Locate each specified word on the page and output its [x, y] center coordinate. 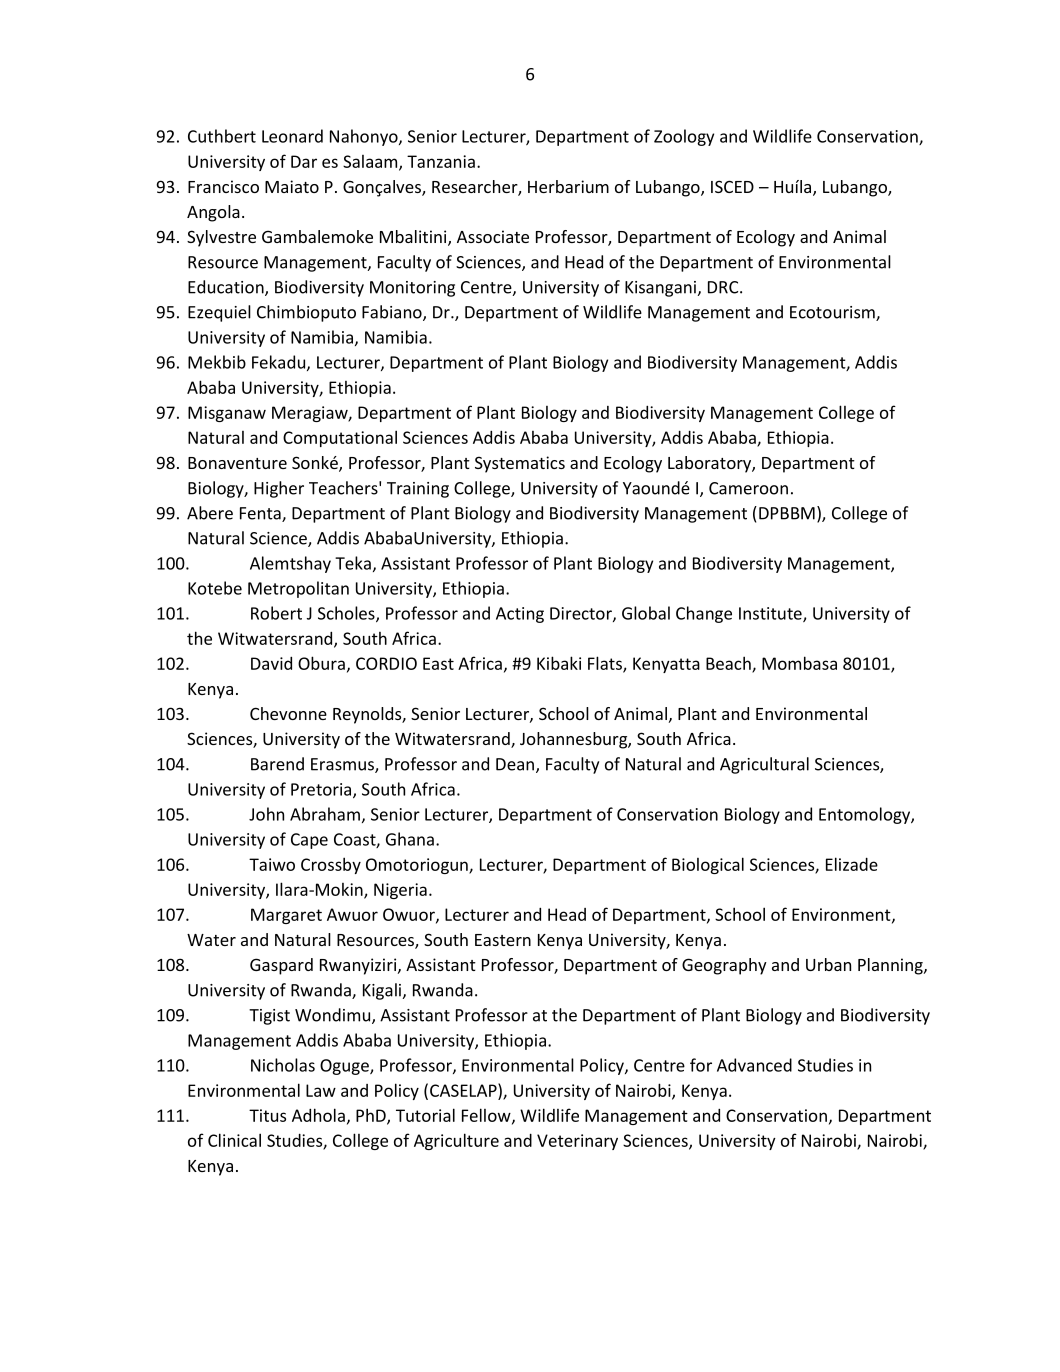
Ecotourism [833, 313]
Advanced [754, 1065]
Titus [267, 1115]
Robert [276, 613]
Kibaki [559, 663]
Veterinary [577, 1142]
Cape [309, 841]
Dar [304, 161]
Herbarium [568, 186]
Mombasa [799, 663]
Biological [708, 865]
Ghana [410, 839]
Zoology [684, 137]
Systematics [520, 464]
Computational [340, 438]
